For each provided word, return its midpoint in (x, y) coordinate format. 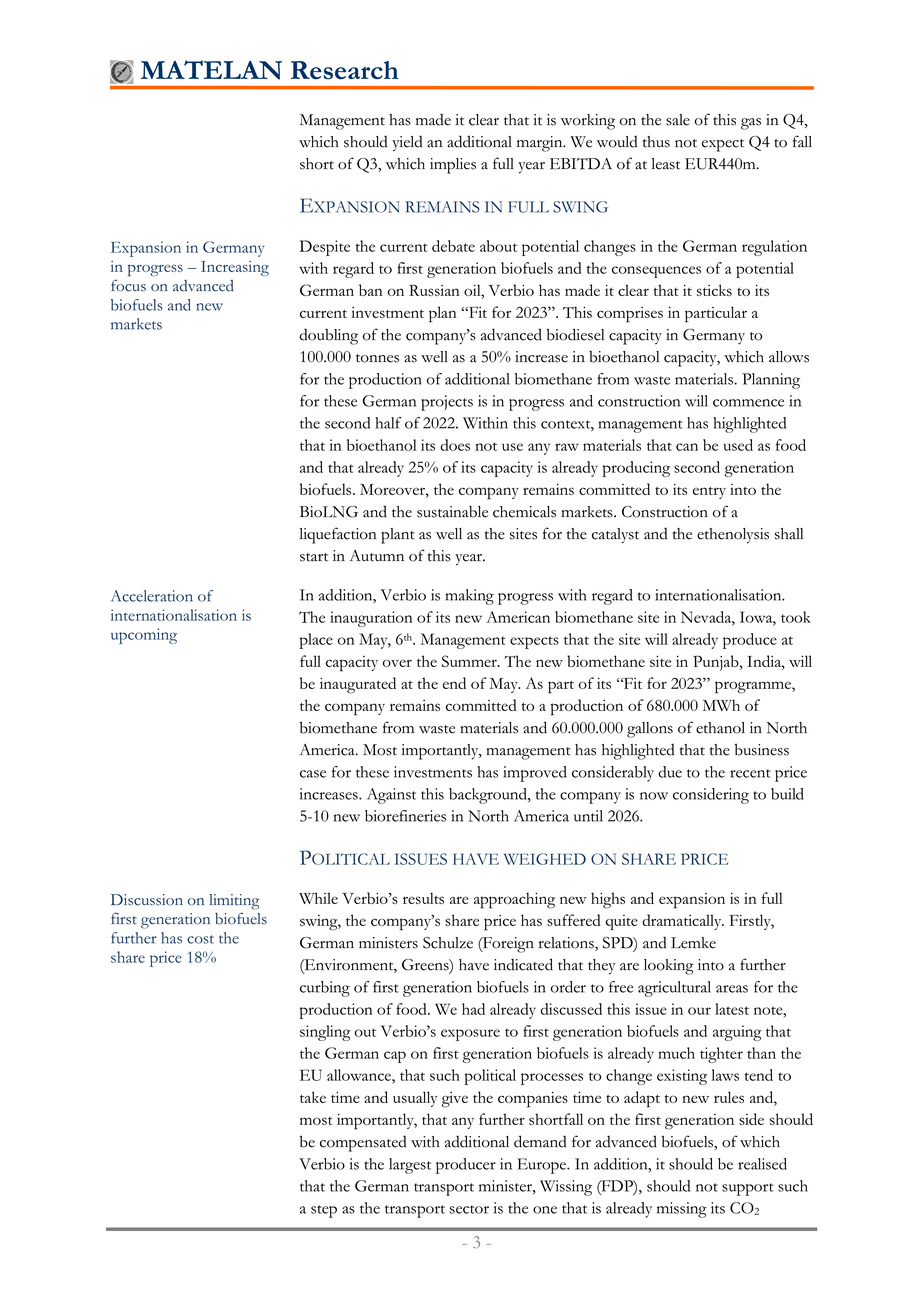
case (313, 774)
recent (750, 773)
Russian (434, 290)
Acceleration (152, 596)
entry (709, 493)
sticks (714, 290)
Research (345, 70)
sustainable (452, 512)
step (324, 1211)
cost (200, 939)
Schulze (448, 943)
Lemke (693, 943)
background (489, 796)
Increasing (235, 268)
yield (407, 143)
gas (751, 124)
